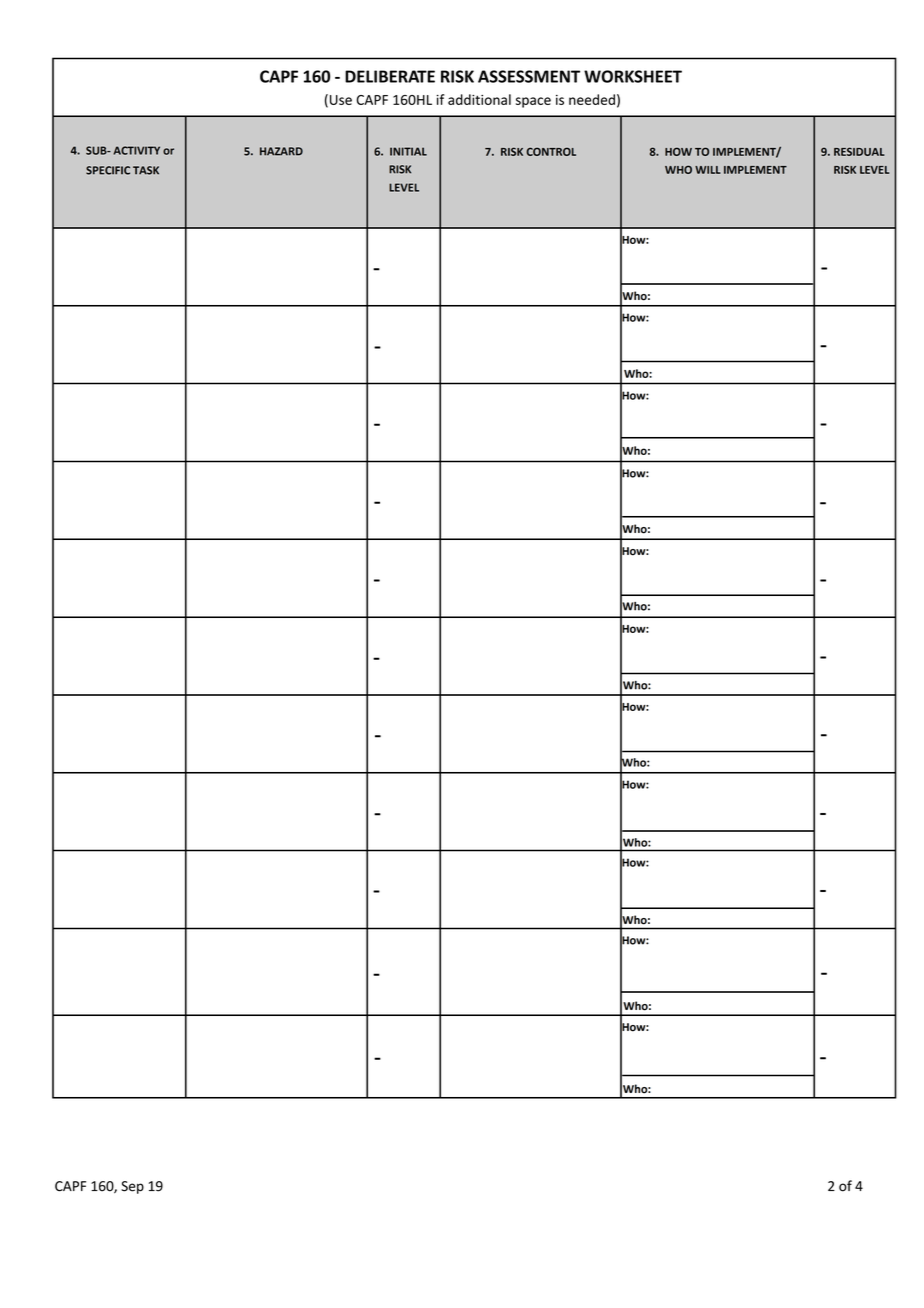 Image resolution: width=924 pixels, height=1308 pixels. Describe the element at coordinates (281, 151) in the screenshot. I see `HAZARD` at that location.
